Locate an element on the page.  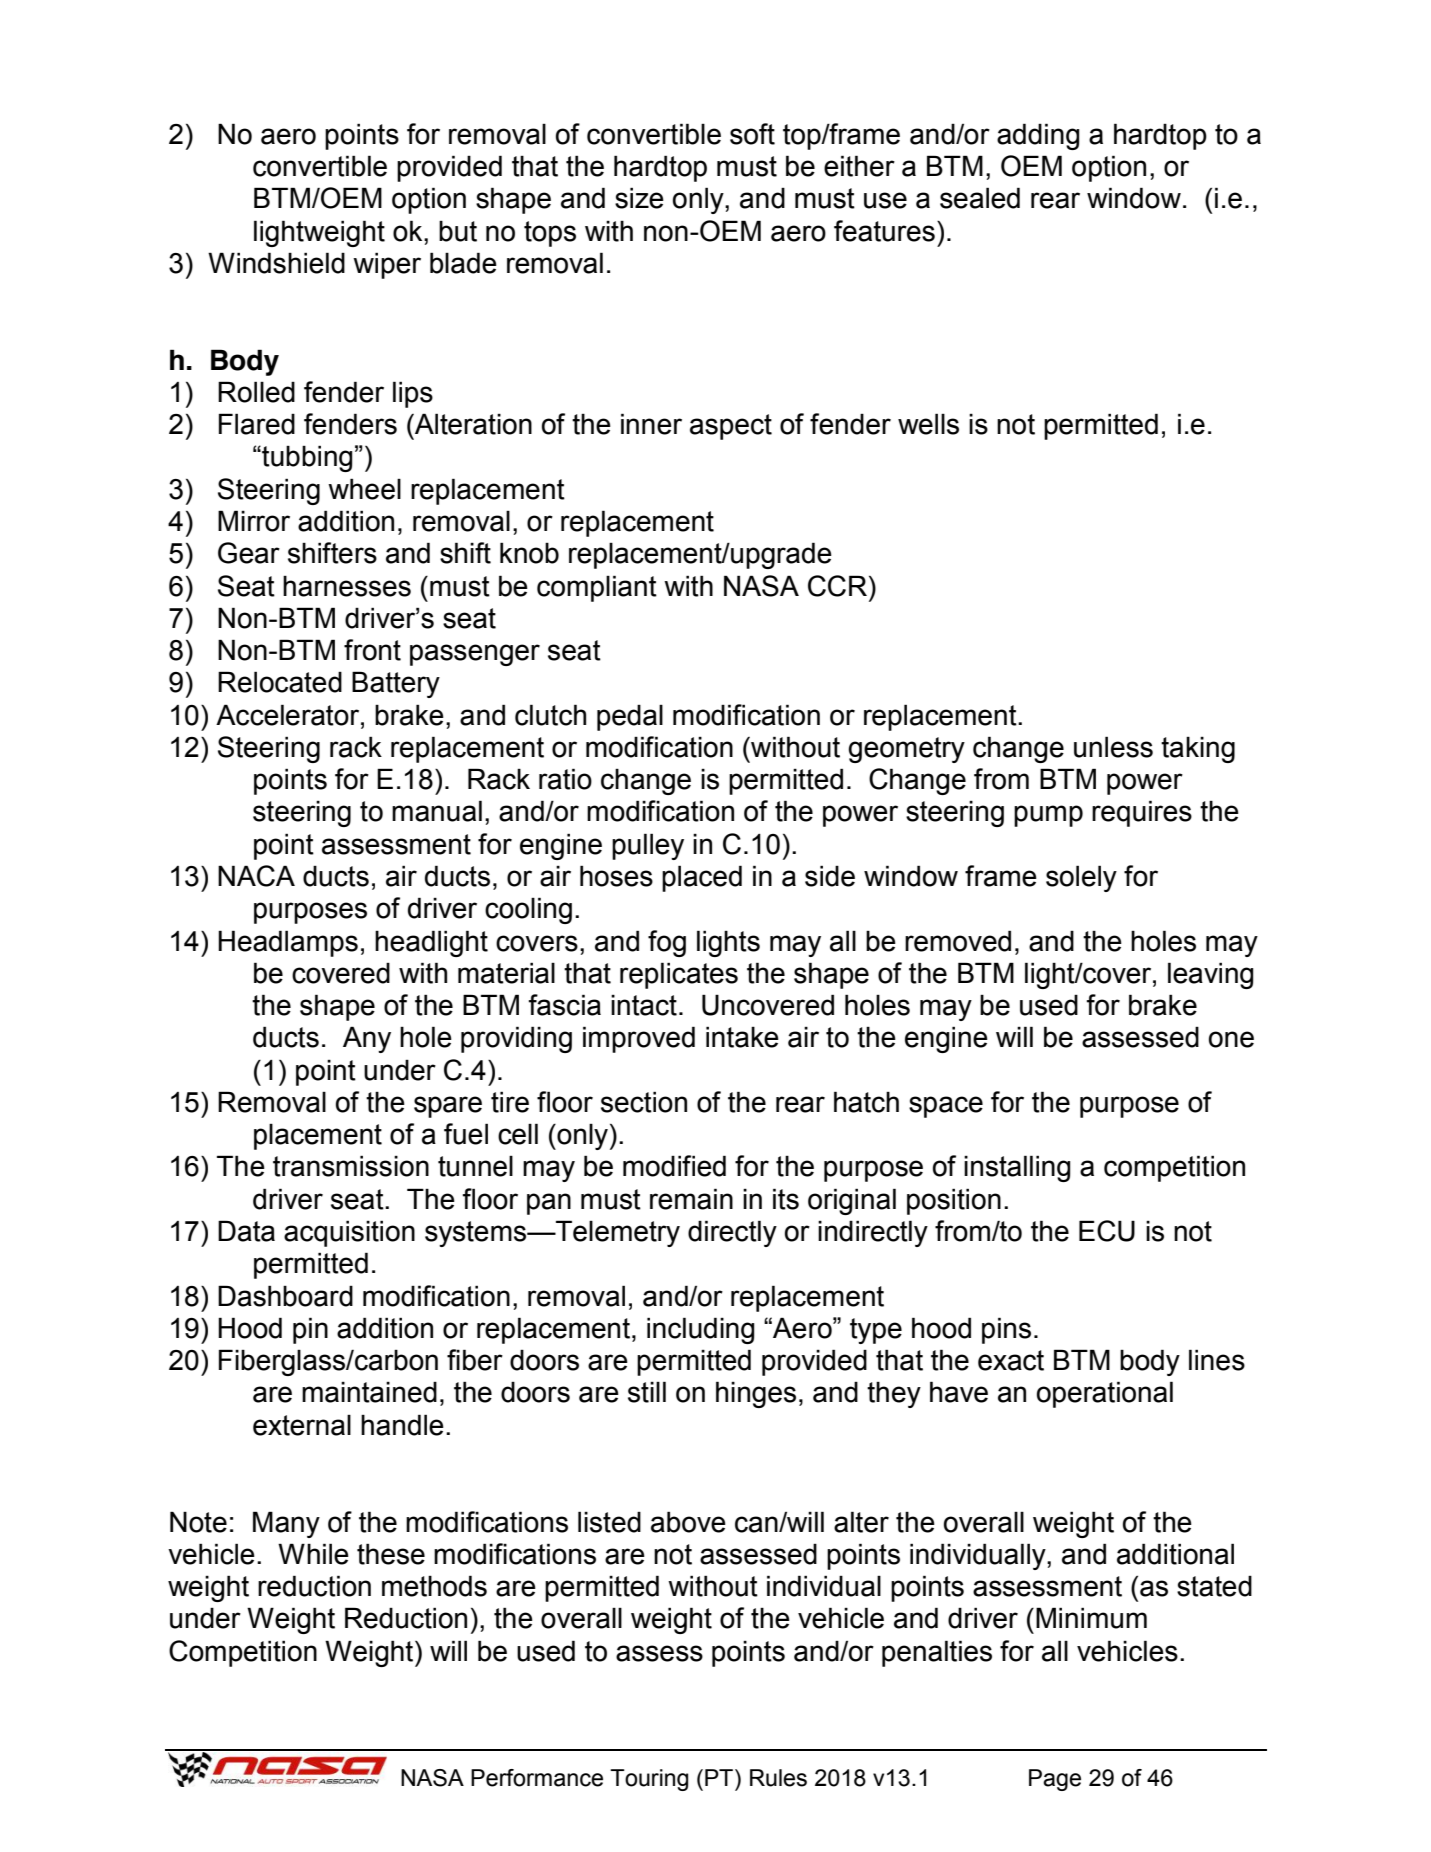
unless is located at coordinates (1113, 747).
